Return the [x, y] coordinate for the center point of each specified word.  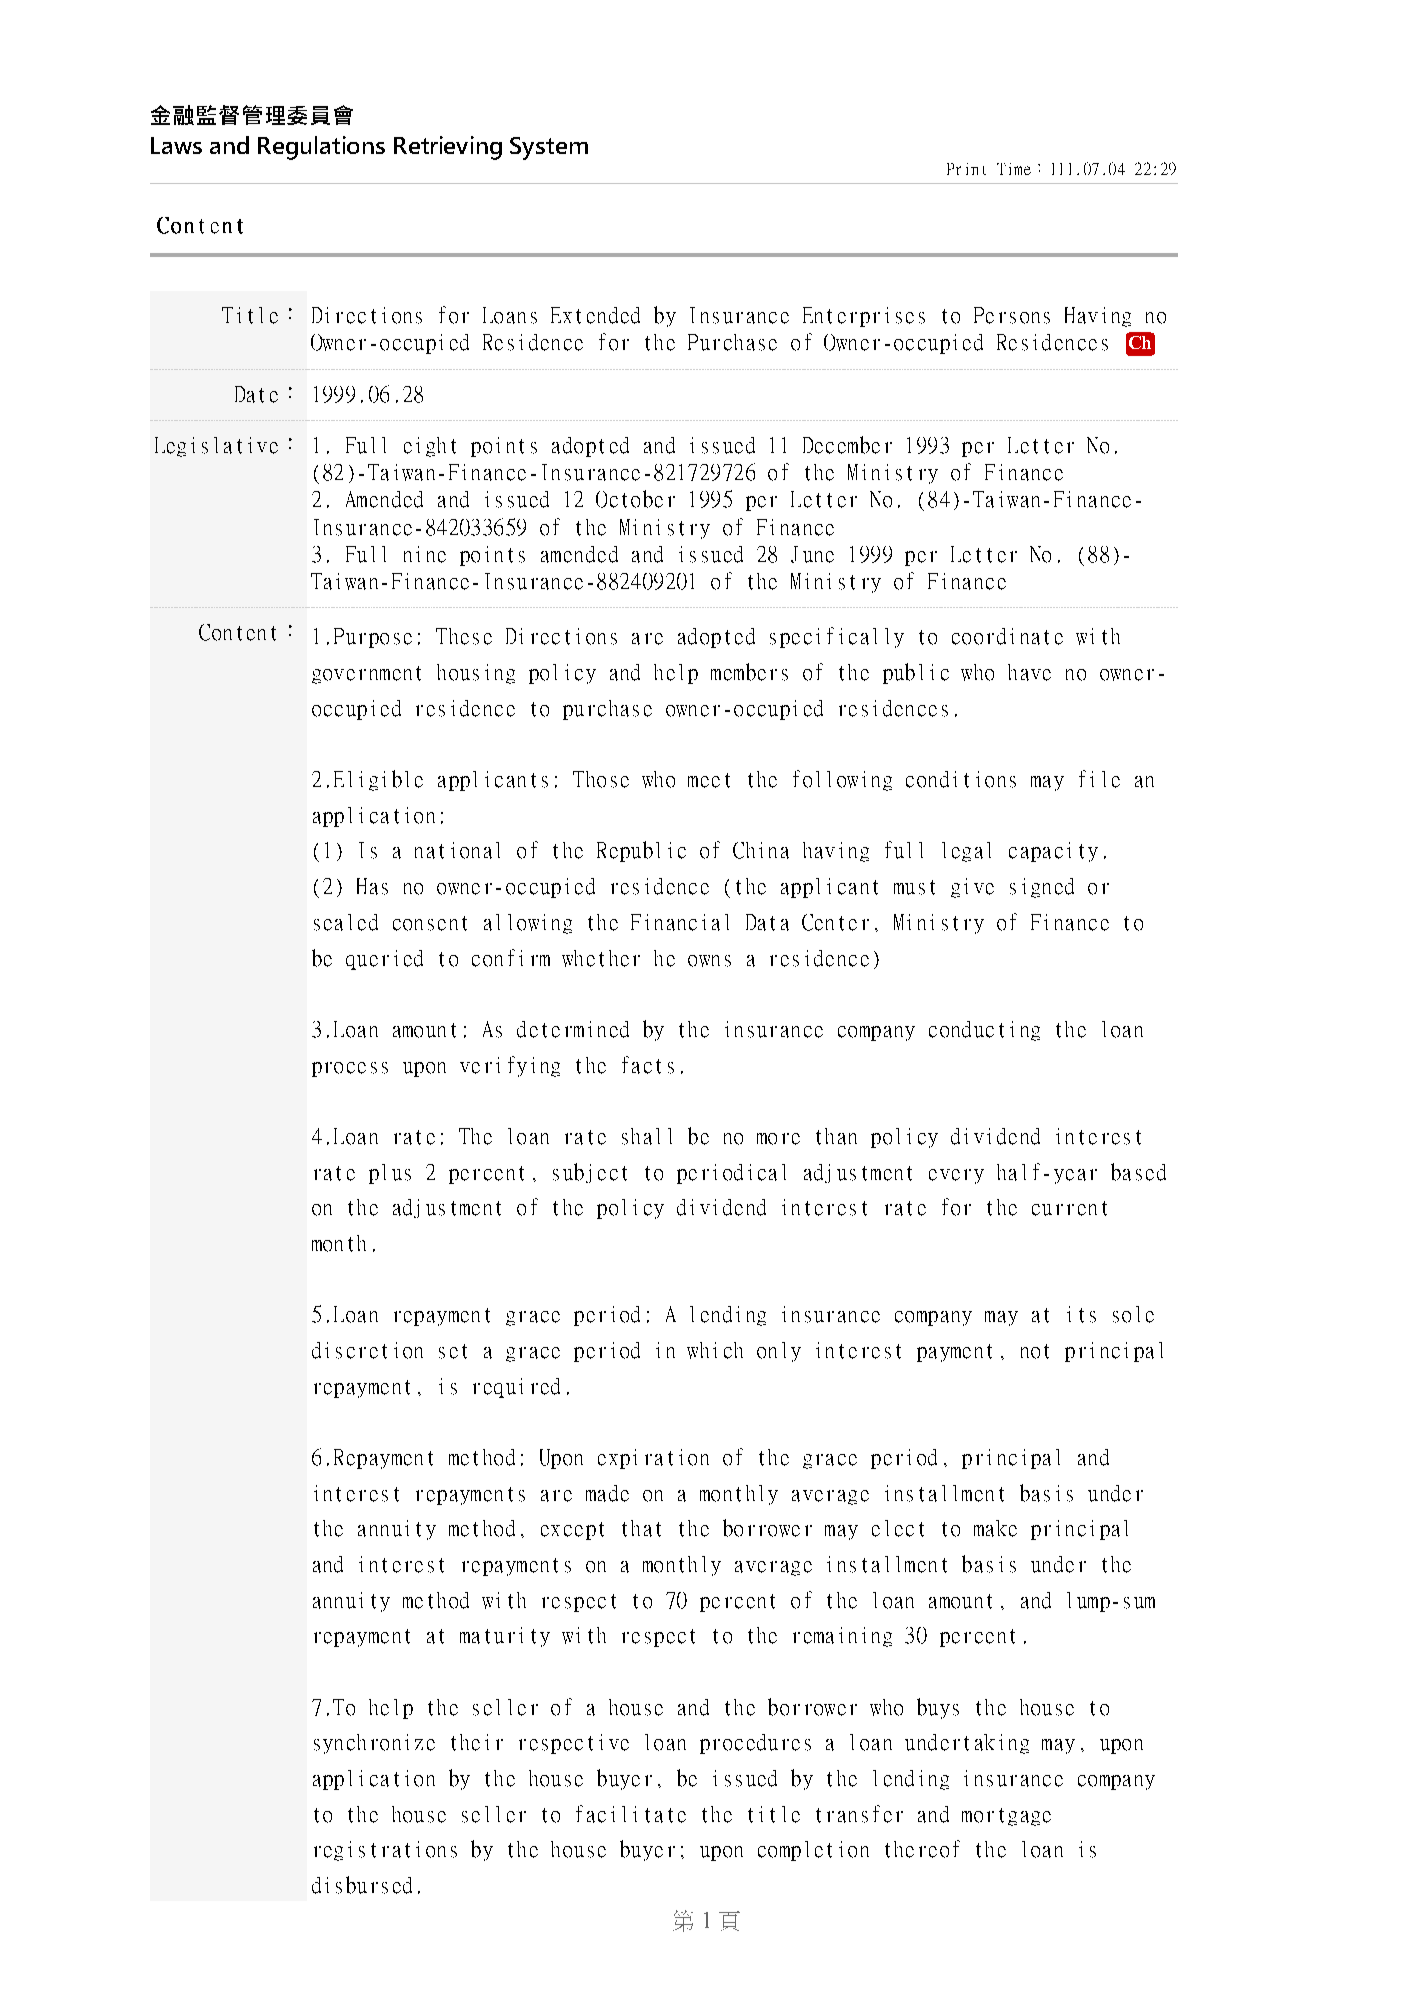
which [715, 1350]
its [1081, 1314]
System [549, 148]
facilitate [631, 1814]
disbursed [362, 1885]
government [366, 675]
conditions [961, 779]
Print [966, 169]
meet [709, 780]
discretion [367, 1350]
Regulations [321, 148]
